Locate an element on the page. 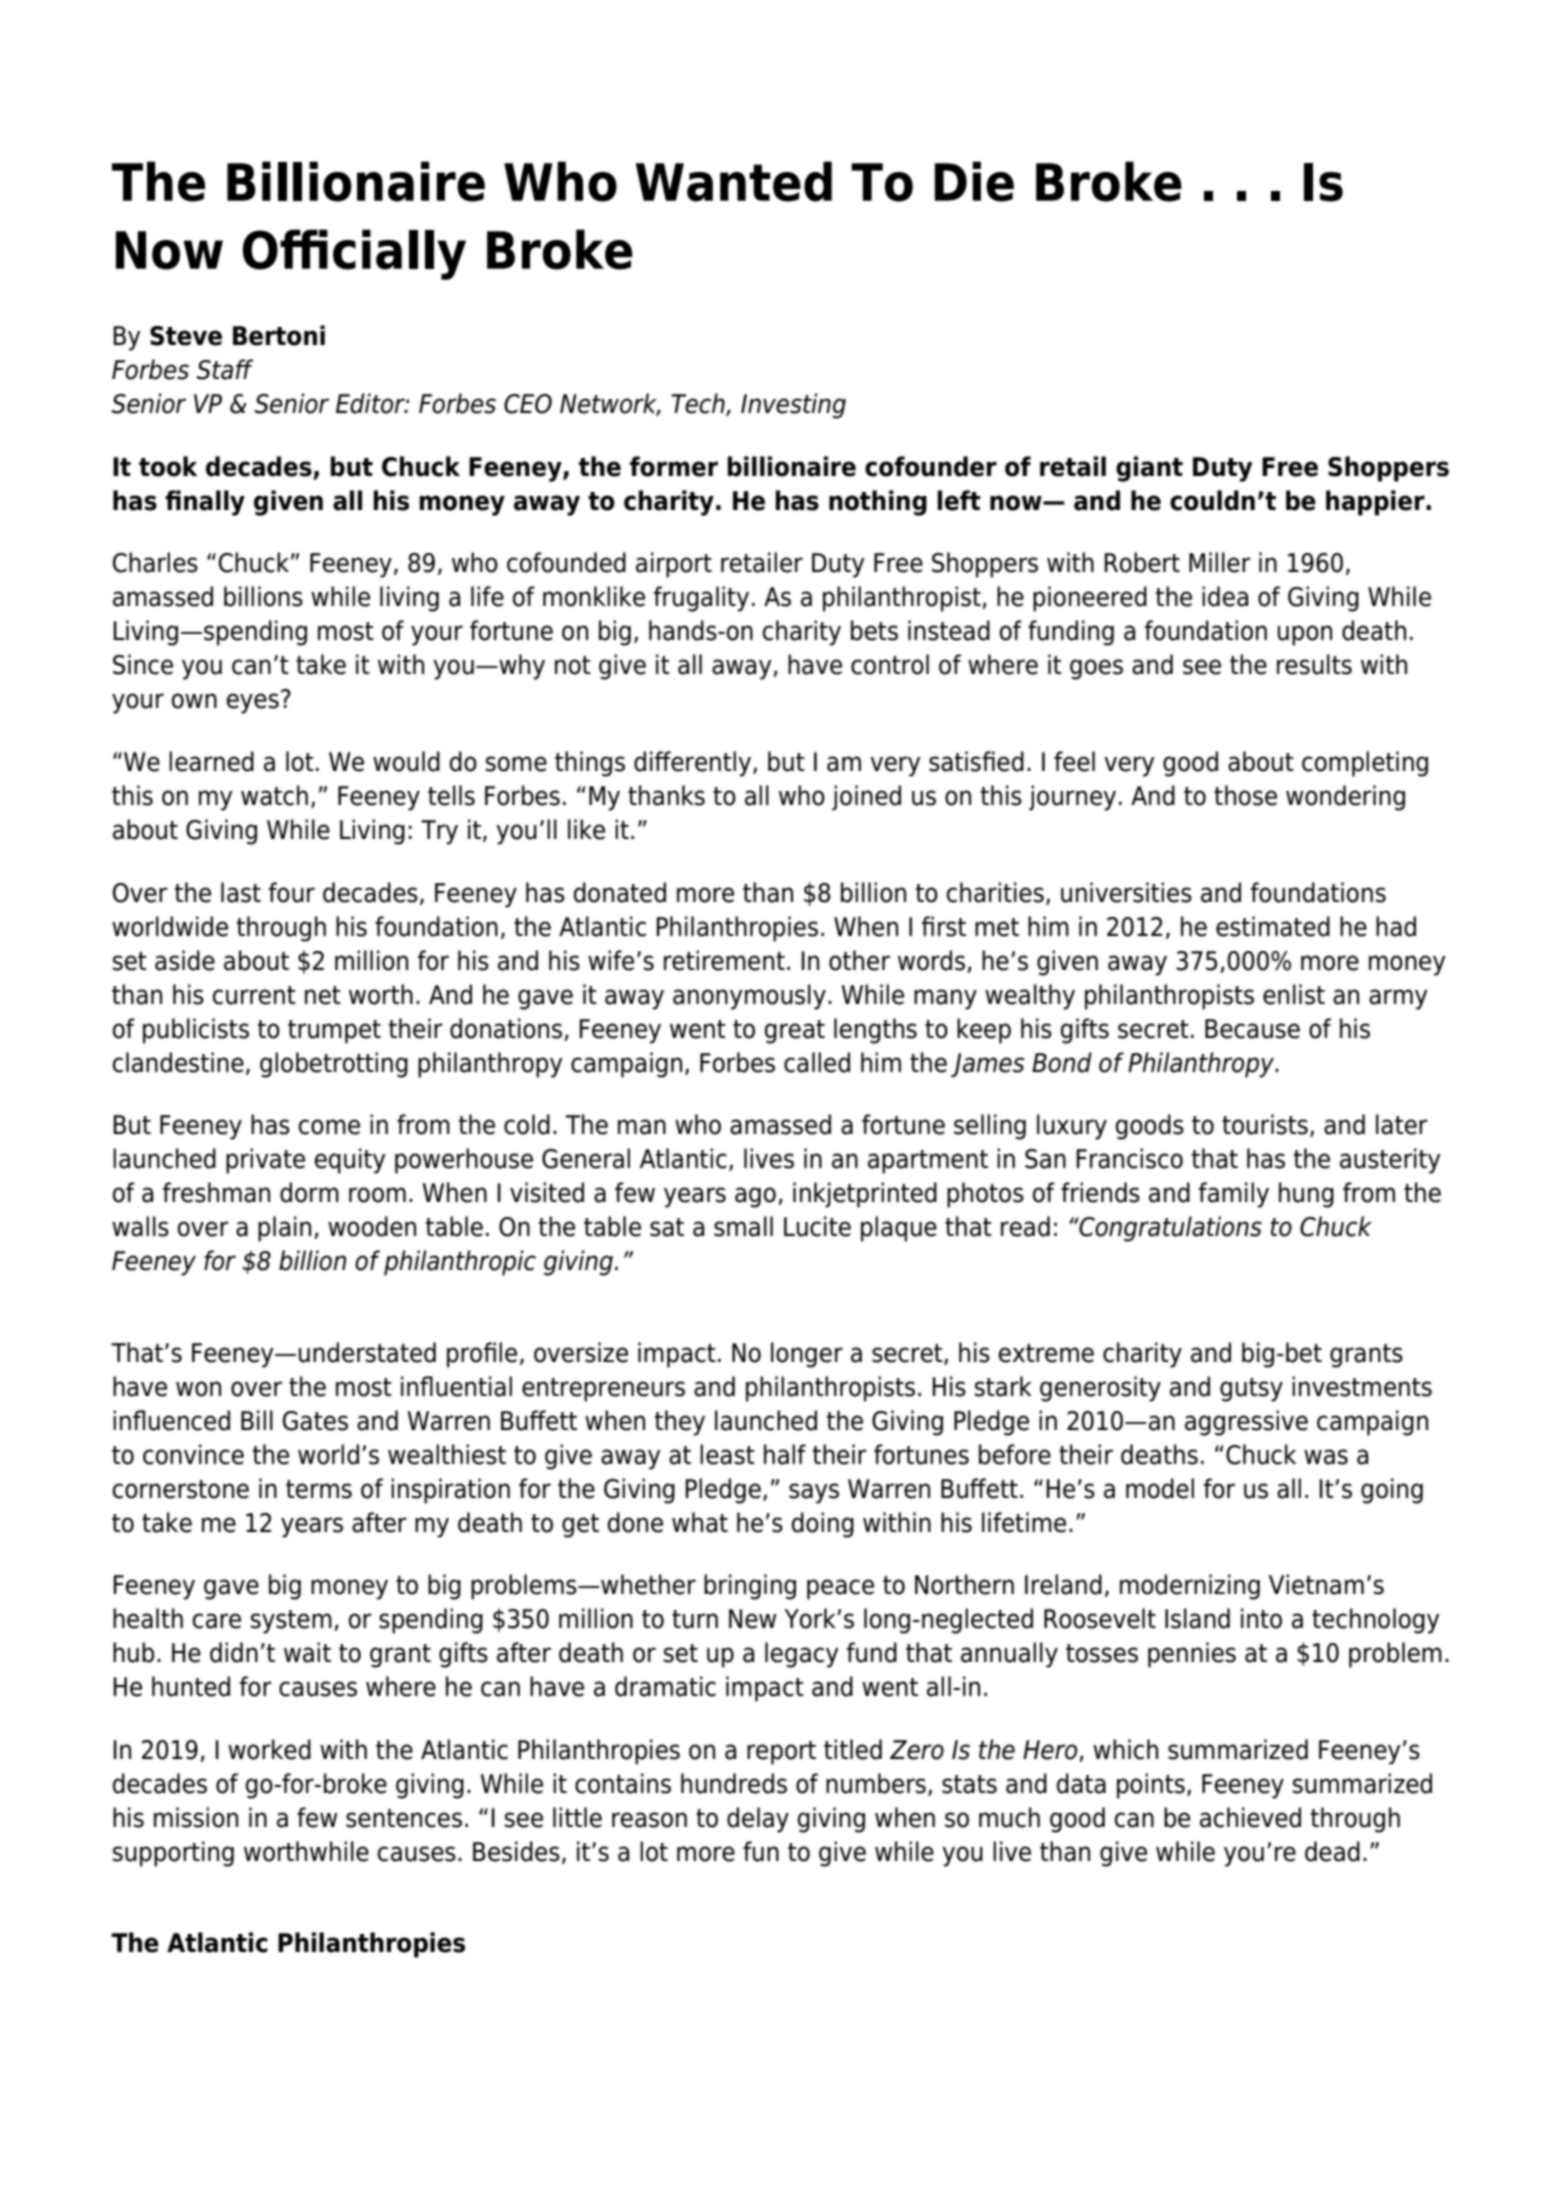 This document has height=2212, width=1564. Wanted is located at coordinates (734, 181).
